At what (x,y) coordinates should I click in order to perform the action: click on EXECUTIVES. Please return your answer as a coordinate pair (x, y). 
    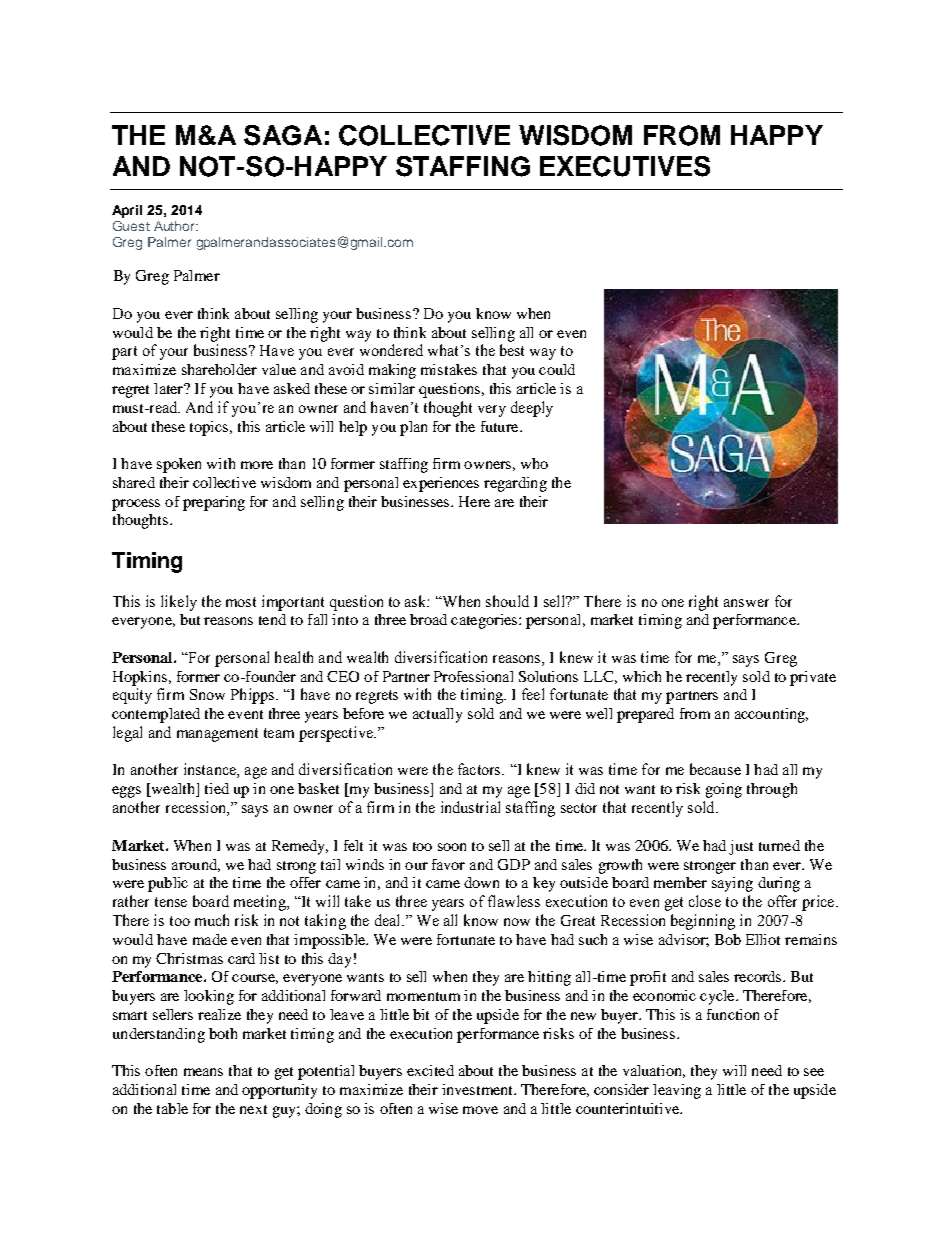
    Looking at the image, I should click on (625, 166).
